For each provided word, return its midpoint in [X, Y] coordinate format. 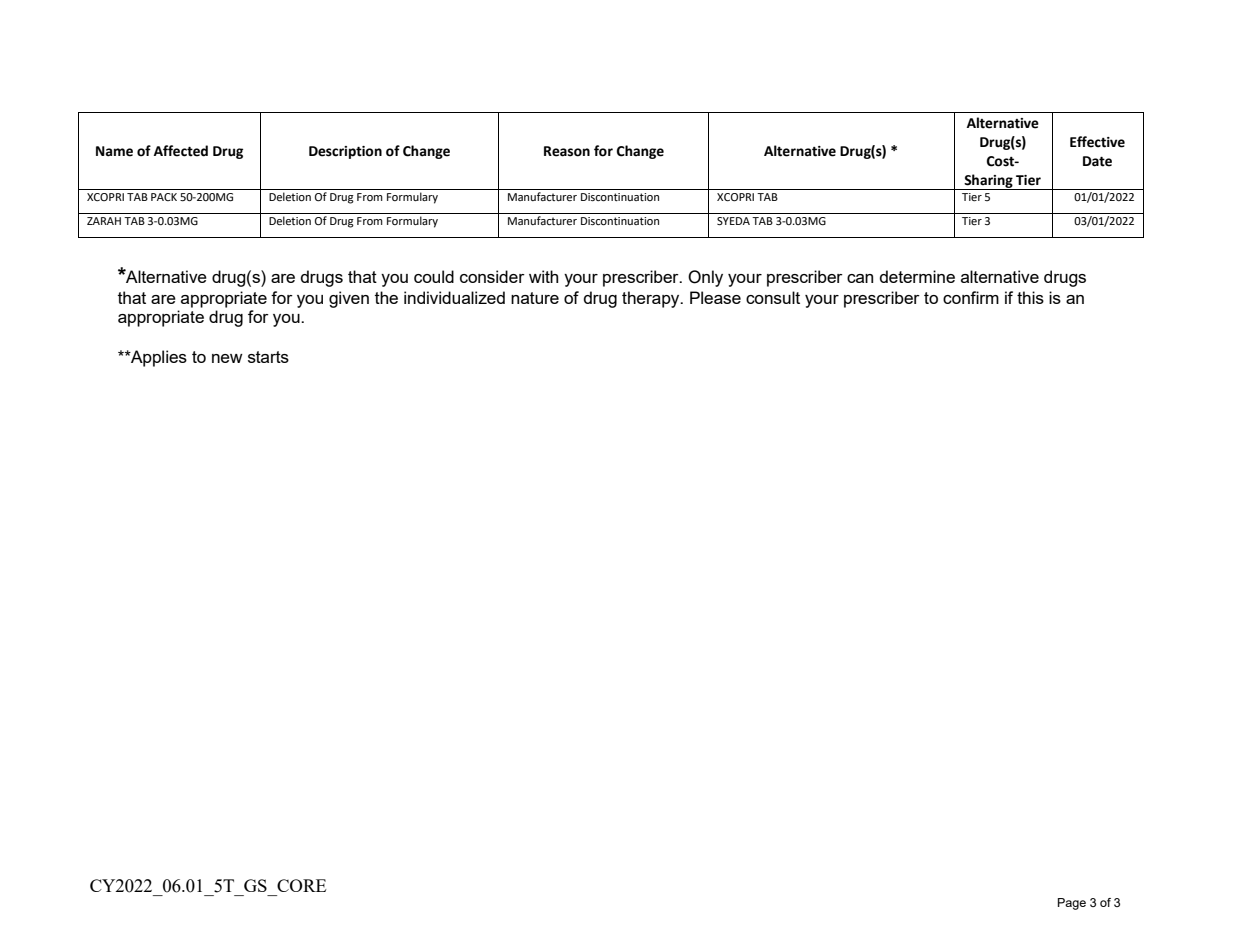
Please [715, 297]
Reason [567, 151]
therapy [652, 299]
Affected [181, 151]
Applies [158, 358]
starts [268, 357]
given [349, 299]
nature [535, 298]
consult [773, 297]
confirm [971, 297]
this [1030, 297]
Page [1072, 904]
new [227, 358]
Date [1097, 161]
